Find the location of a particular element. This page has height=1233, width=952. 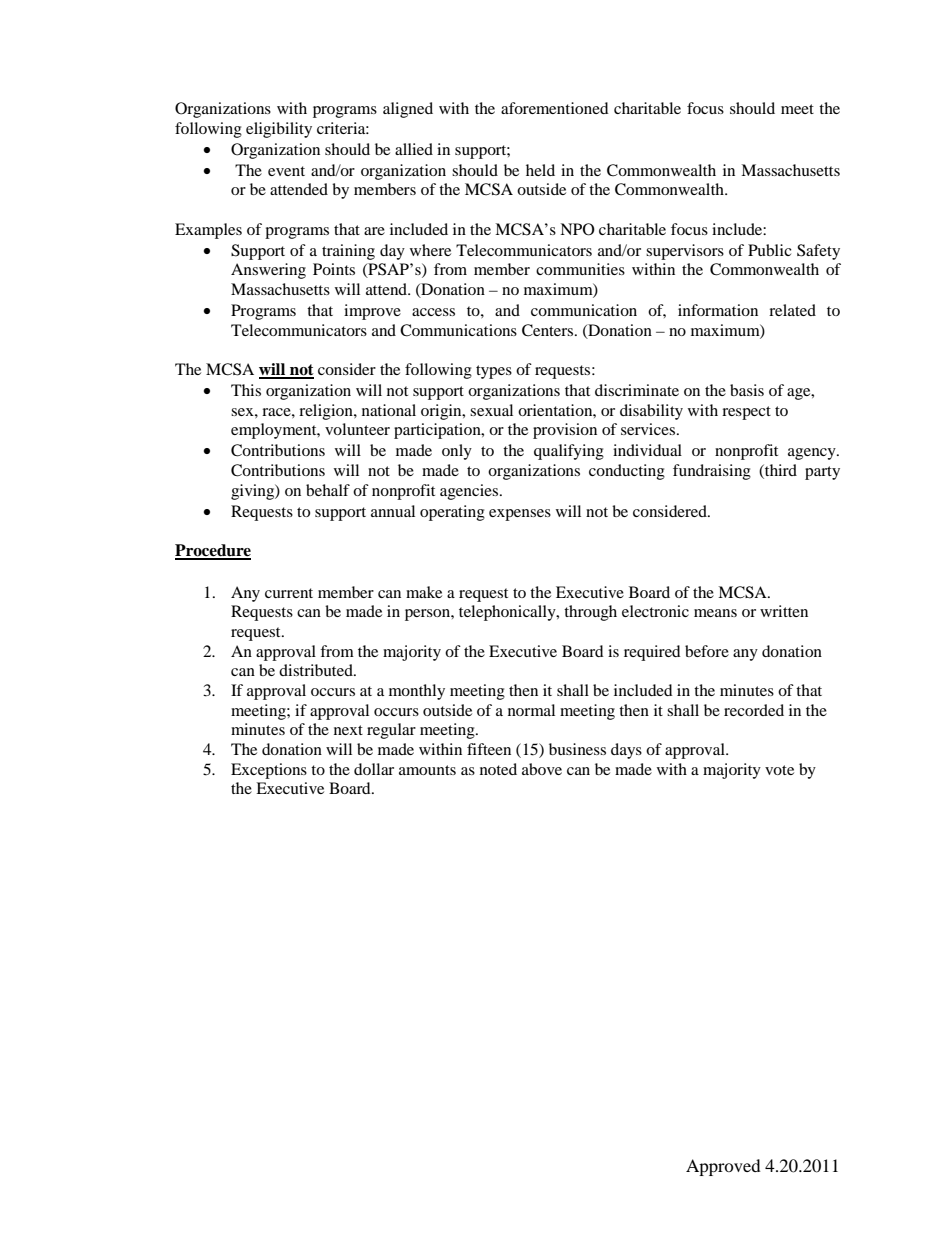

days is located at coordinates (626, 751).
